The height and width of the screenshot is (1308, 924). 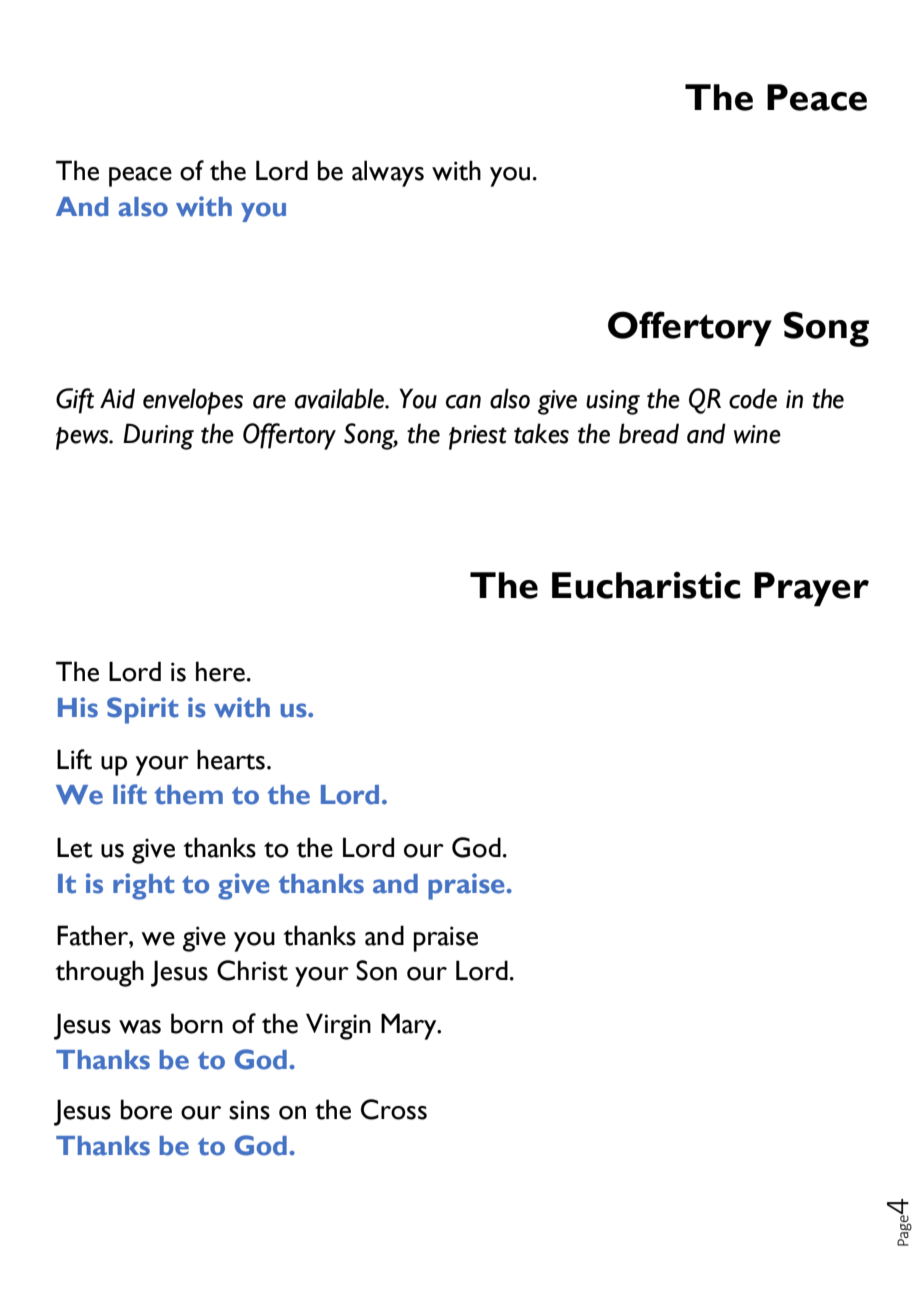 I want to click on can, so click(x=463, y=402).
